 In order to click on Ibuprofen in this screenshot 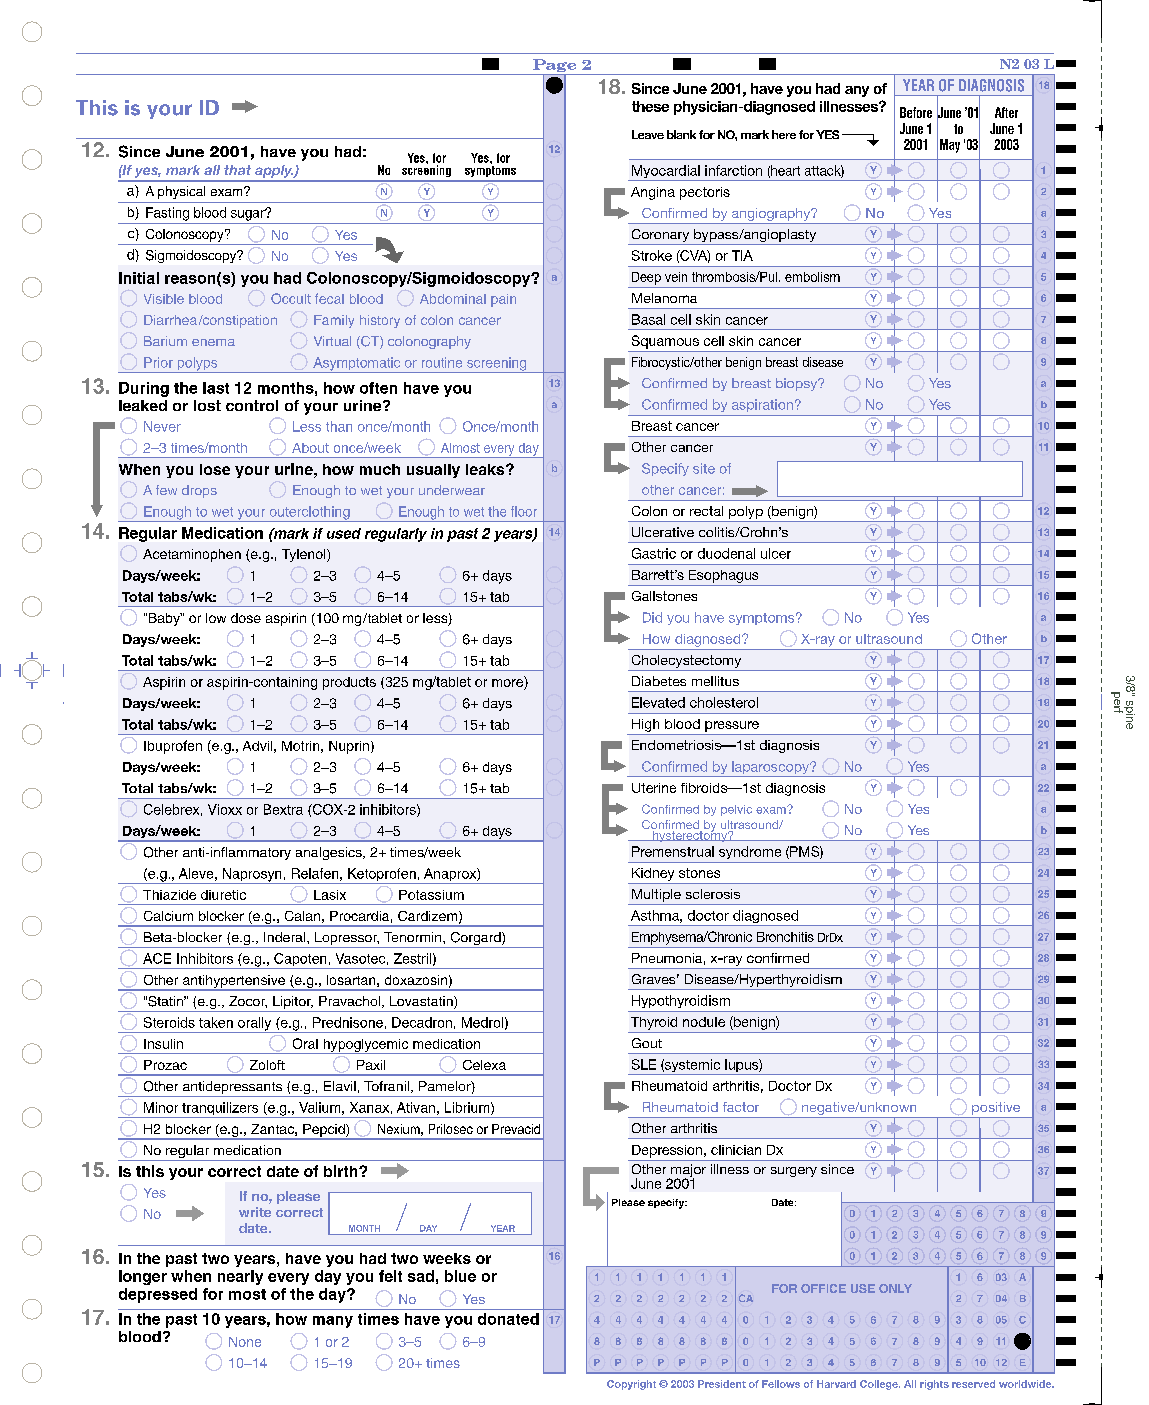, I will do `click(173, 747)`.
